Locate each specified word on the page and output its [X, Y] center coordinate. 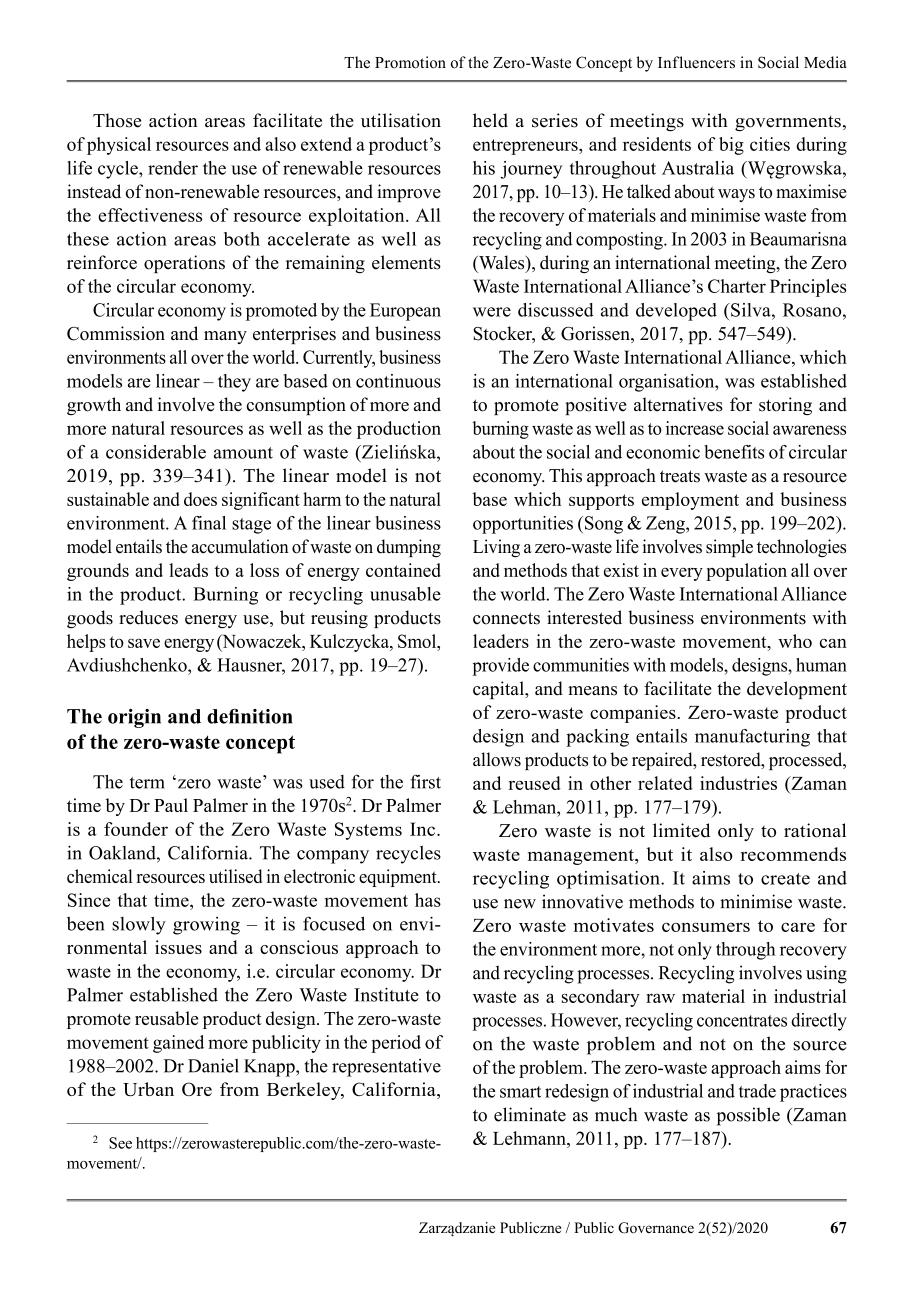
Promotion [410, 62]
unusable [405, 594]
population [746, 572]
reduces [148, 617]
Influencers [696, 62]
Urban [148, 1089]
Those [117, 120]
